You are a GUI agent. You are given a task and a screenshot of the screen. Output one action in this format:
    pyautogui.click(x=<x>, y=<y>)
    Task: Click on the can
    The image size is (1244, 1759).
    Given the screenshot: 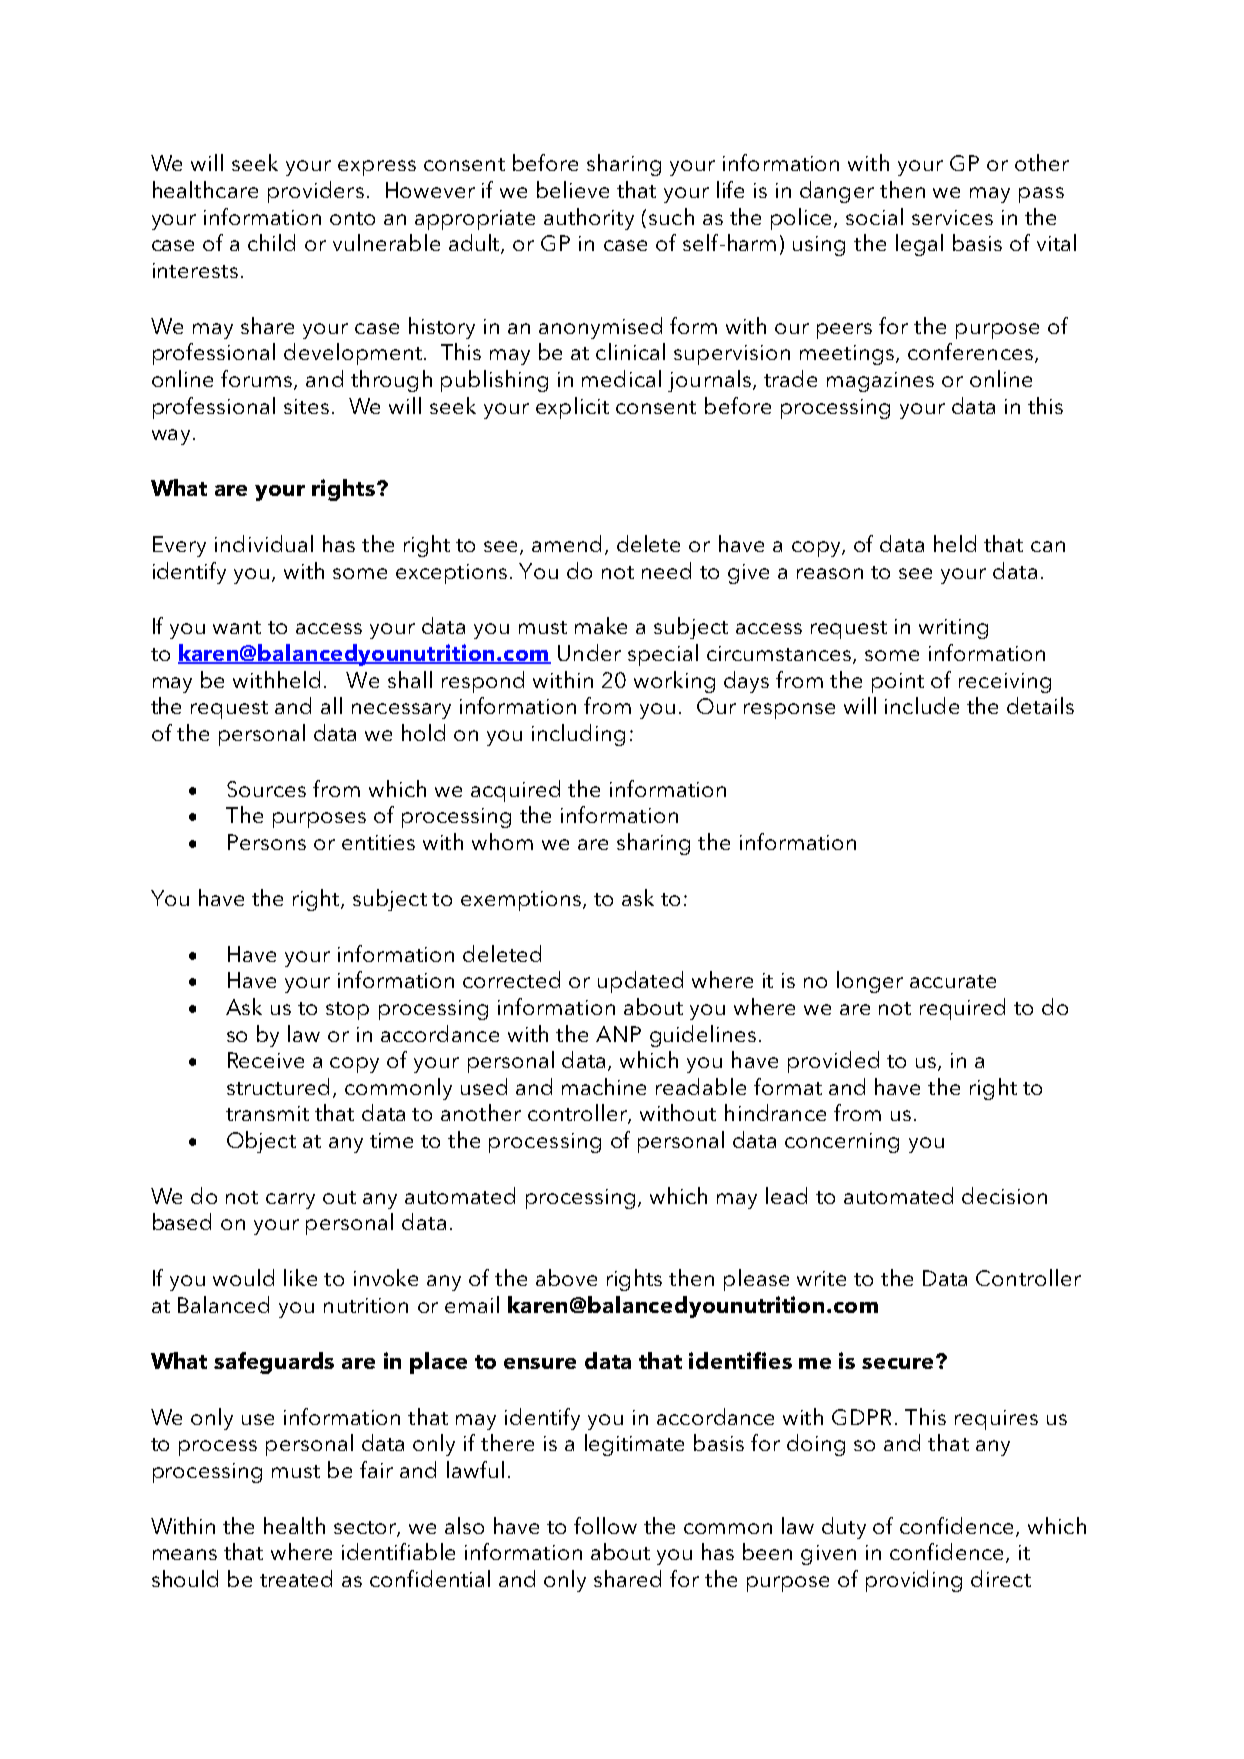 What is the action you would take?
    pyautogui.click(x=1048, y=546)
